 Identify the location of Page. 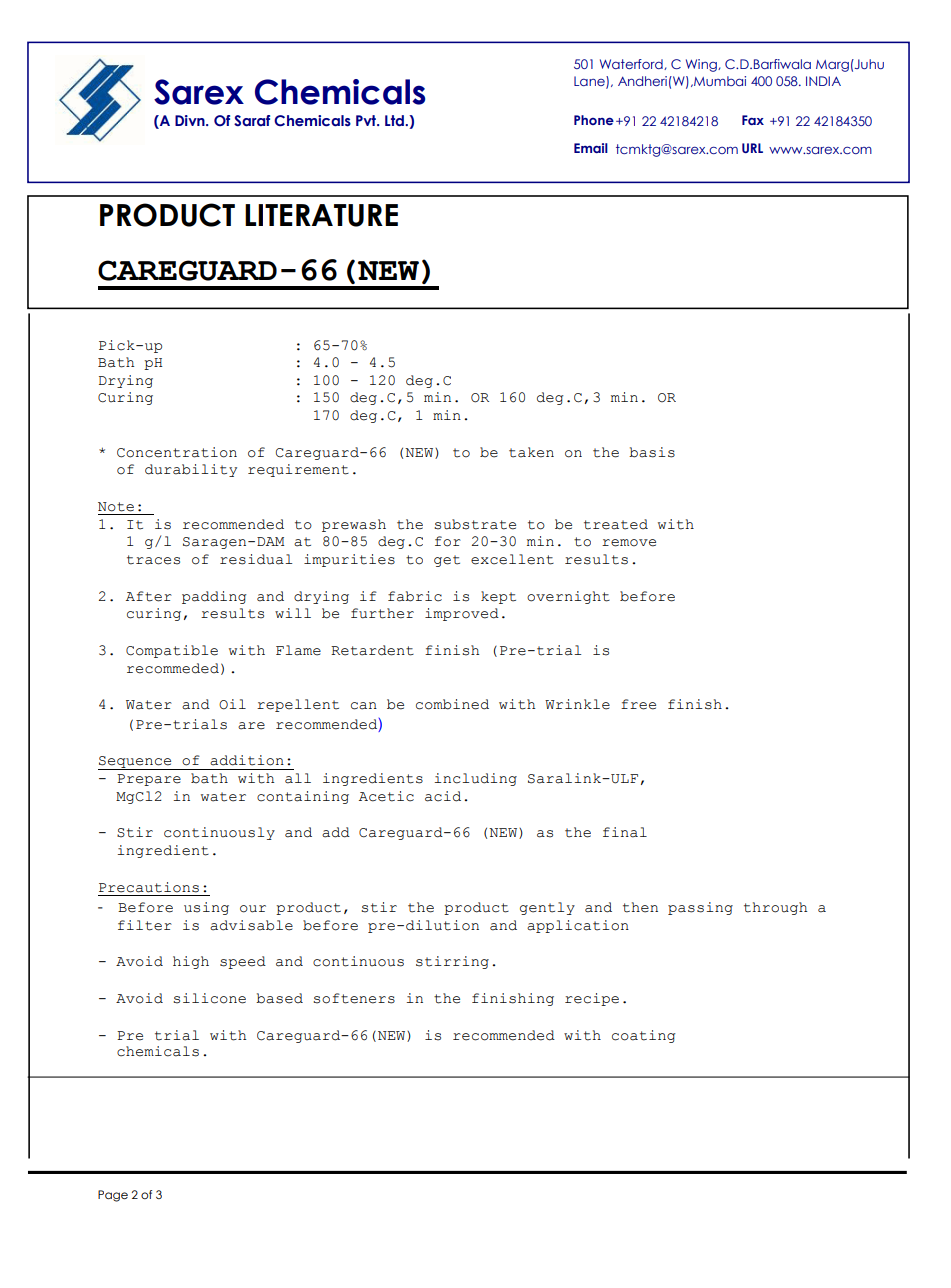
(113, 1196).
